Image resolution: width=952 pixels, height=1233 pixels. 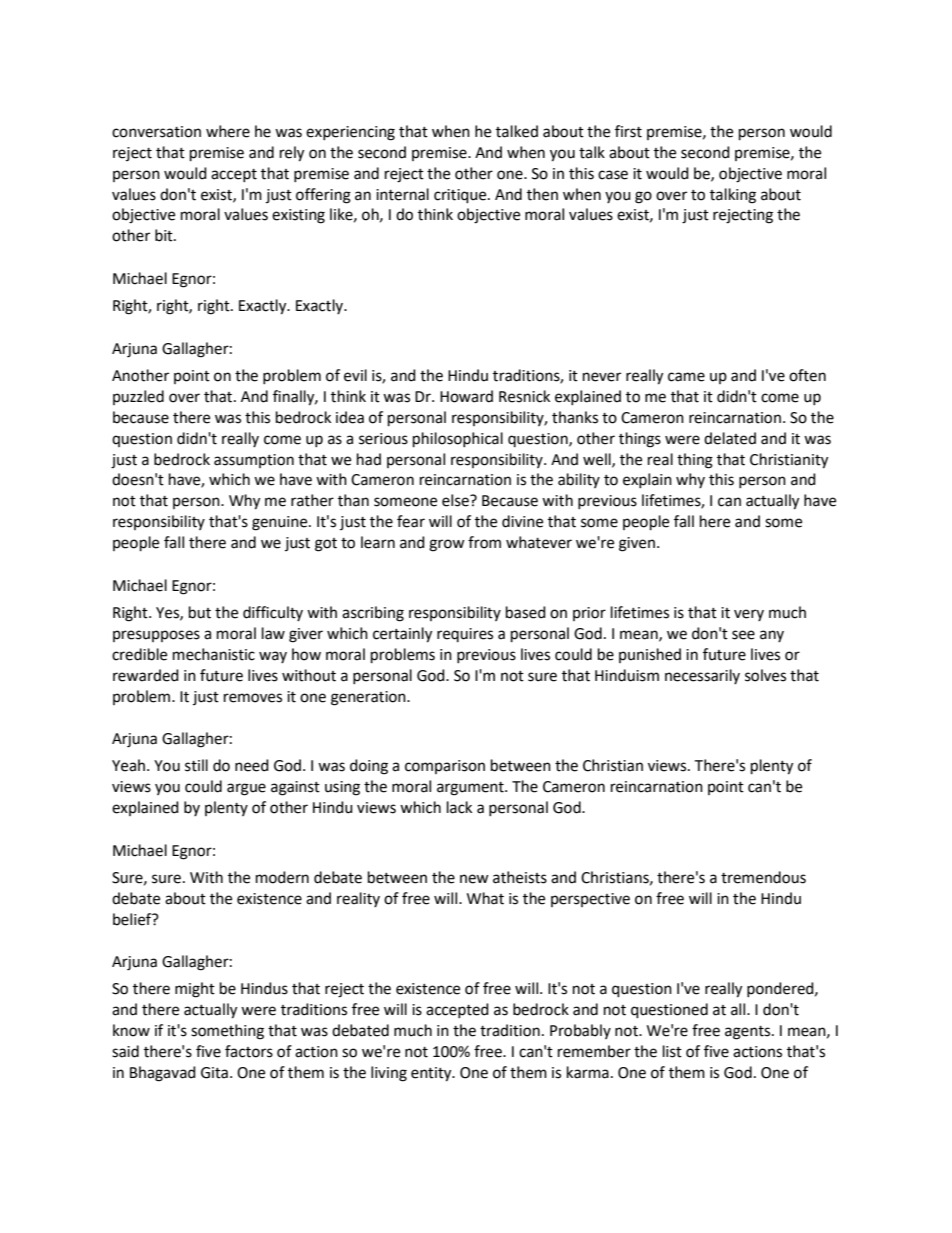 What do you see at coordinates (628, 131) in the document?
I see `first` at bounding box center [628, 131].
